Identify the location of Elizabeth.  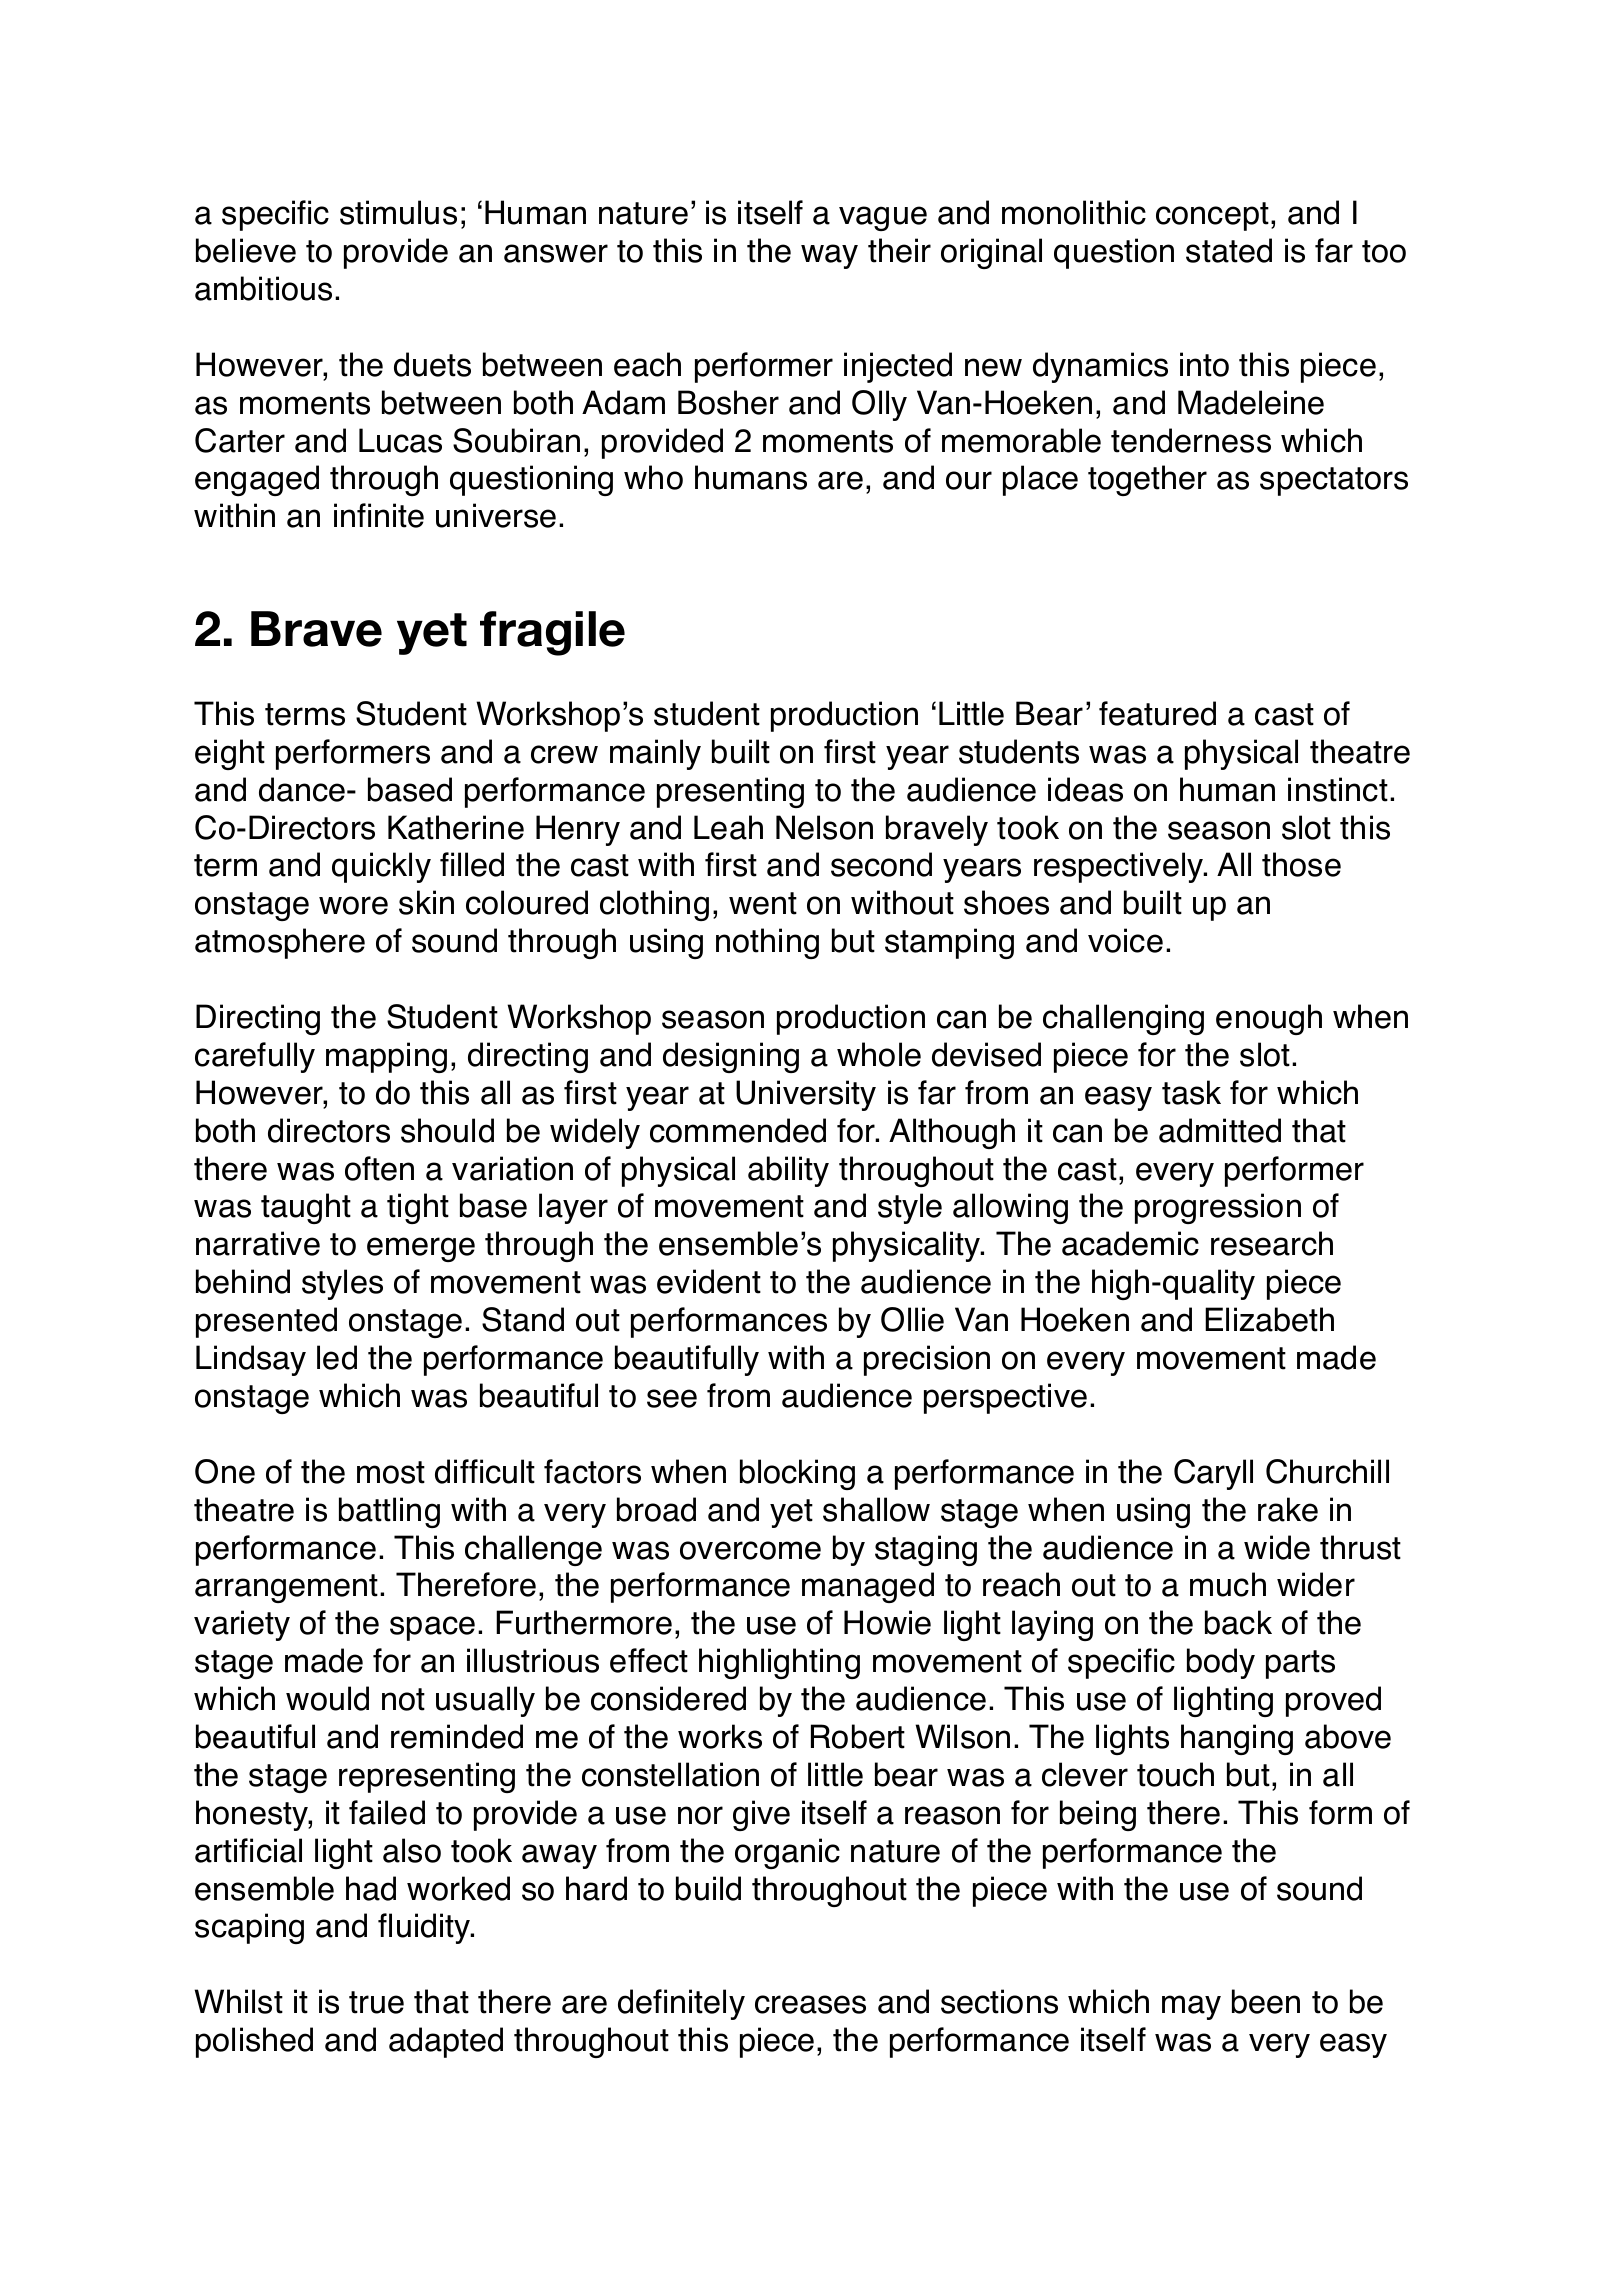
(1269, 1319).
